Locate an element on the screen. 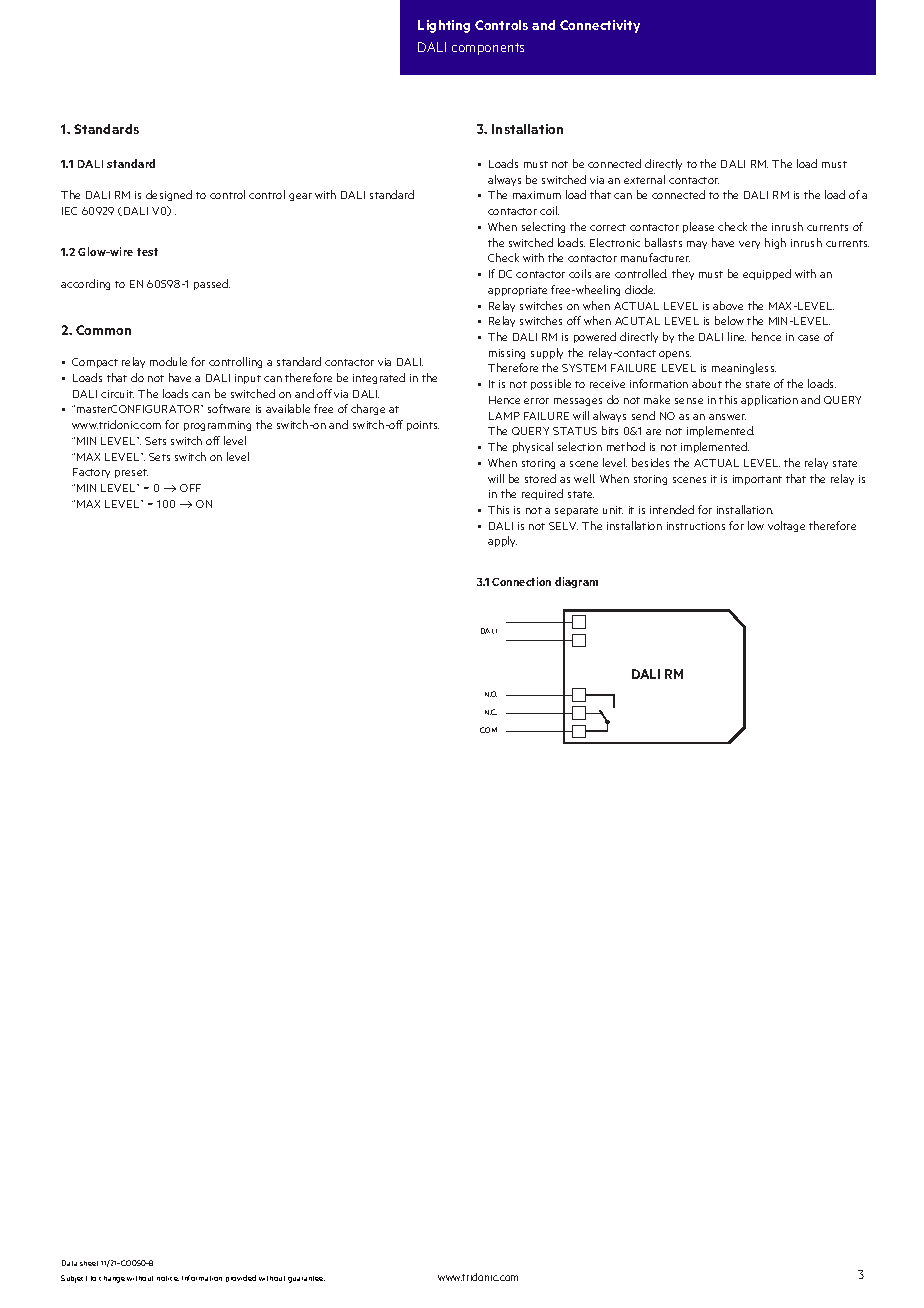 Image resolution: width=924 pixels, height=1308 pixels. instructions is located at coordinates (696, 526).
